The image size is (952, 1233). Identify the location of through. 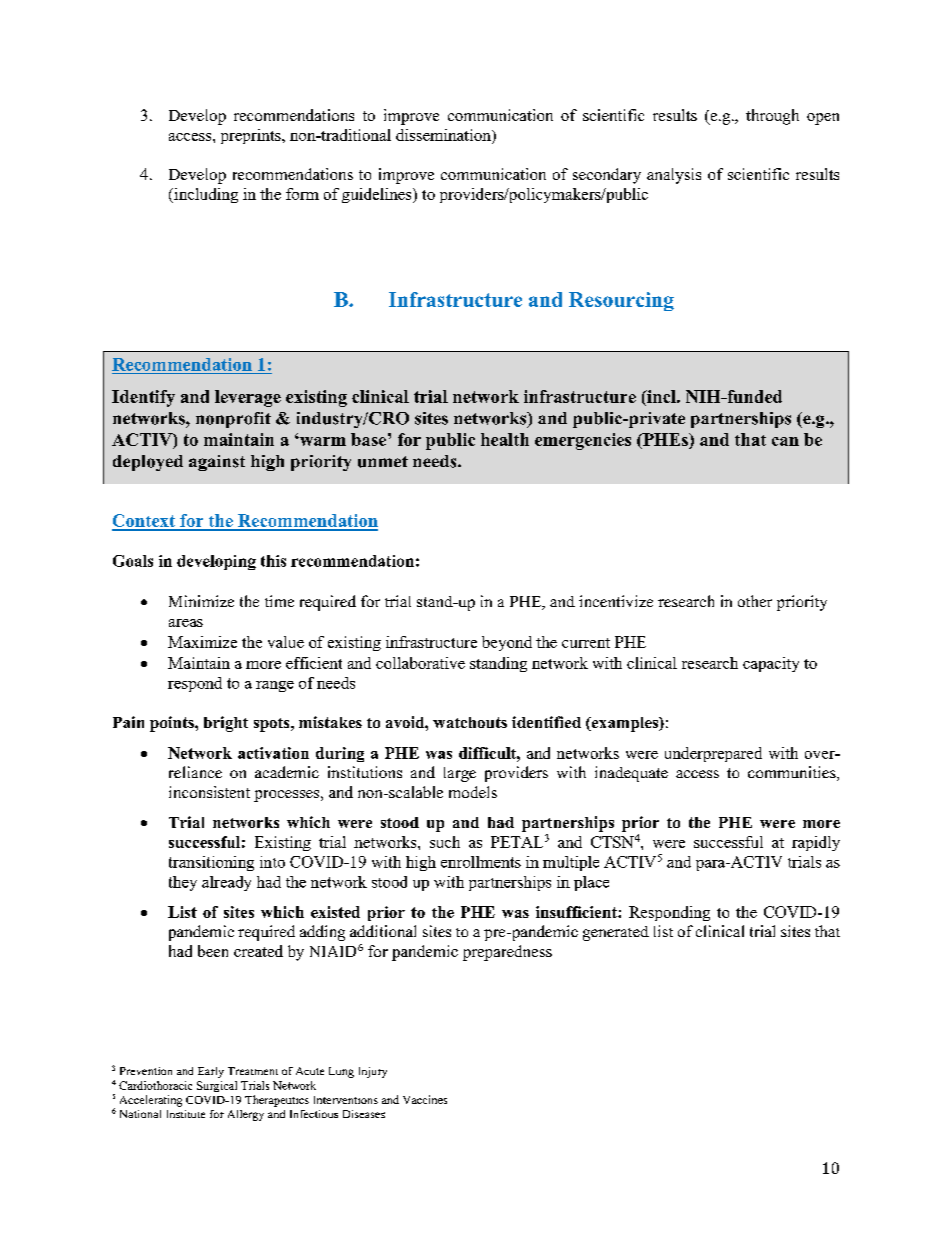
(772, 117).
